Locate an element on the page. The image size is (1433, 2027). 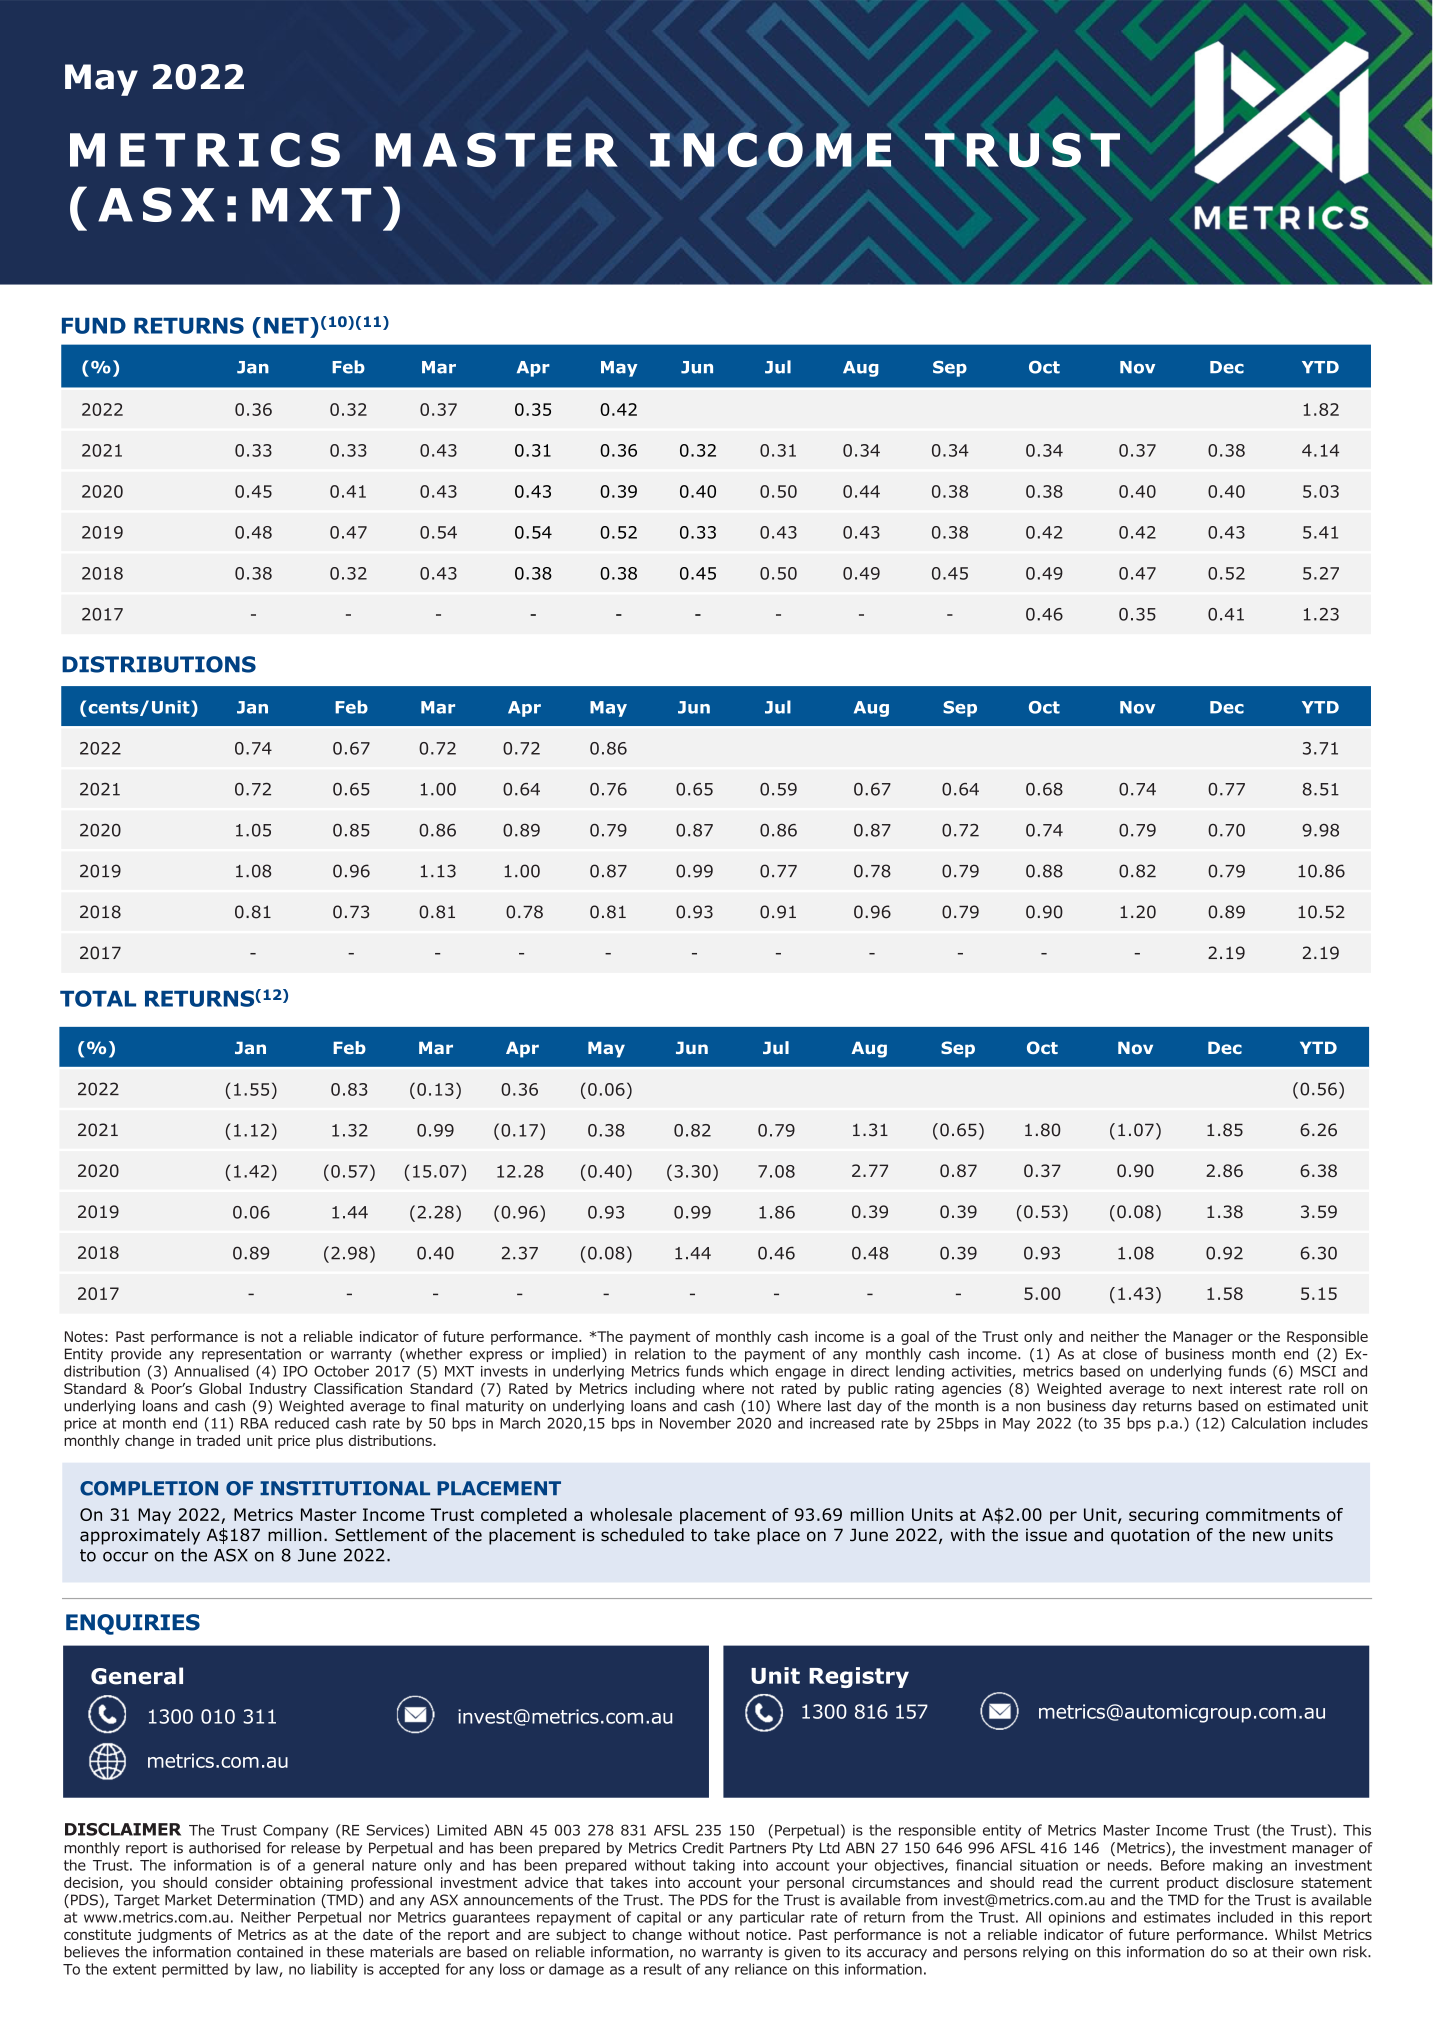
ENQUIRIES is located at coordinates (133, 1624).
